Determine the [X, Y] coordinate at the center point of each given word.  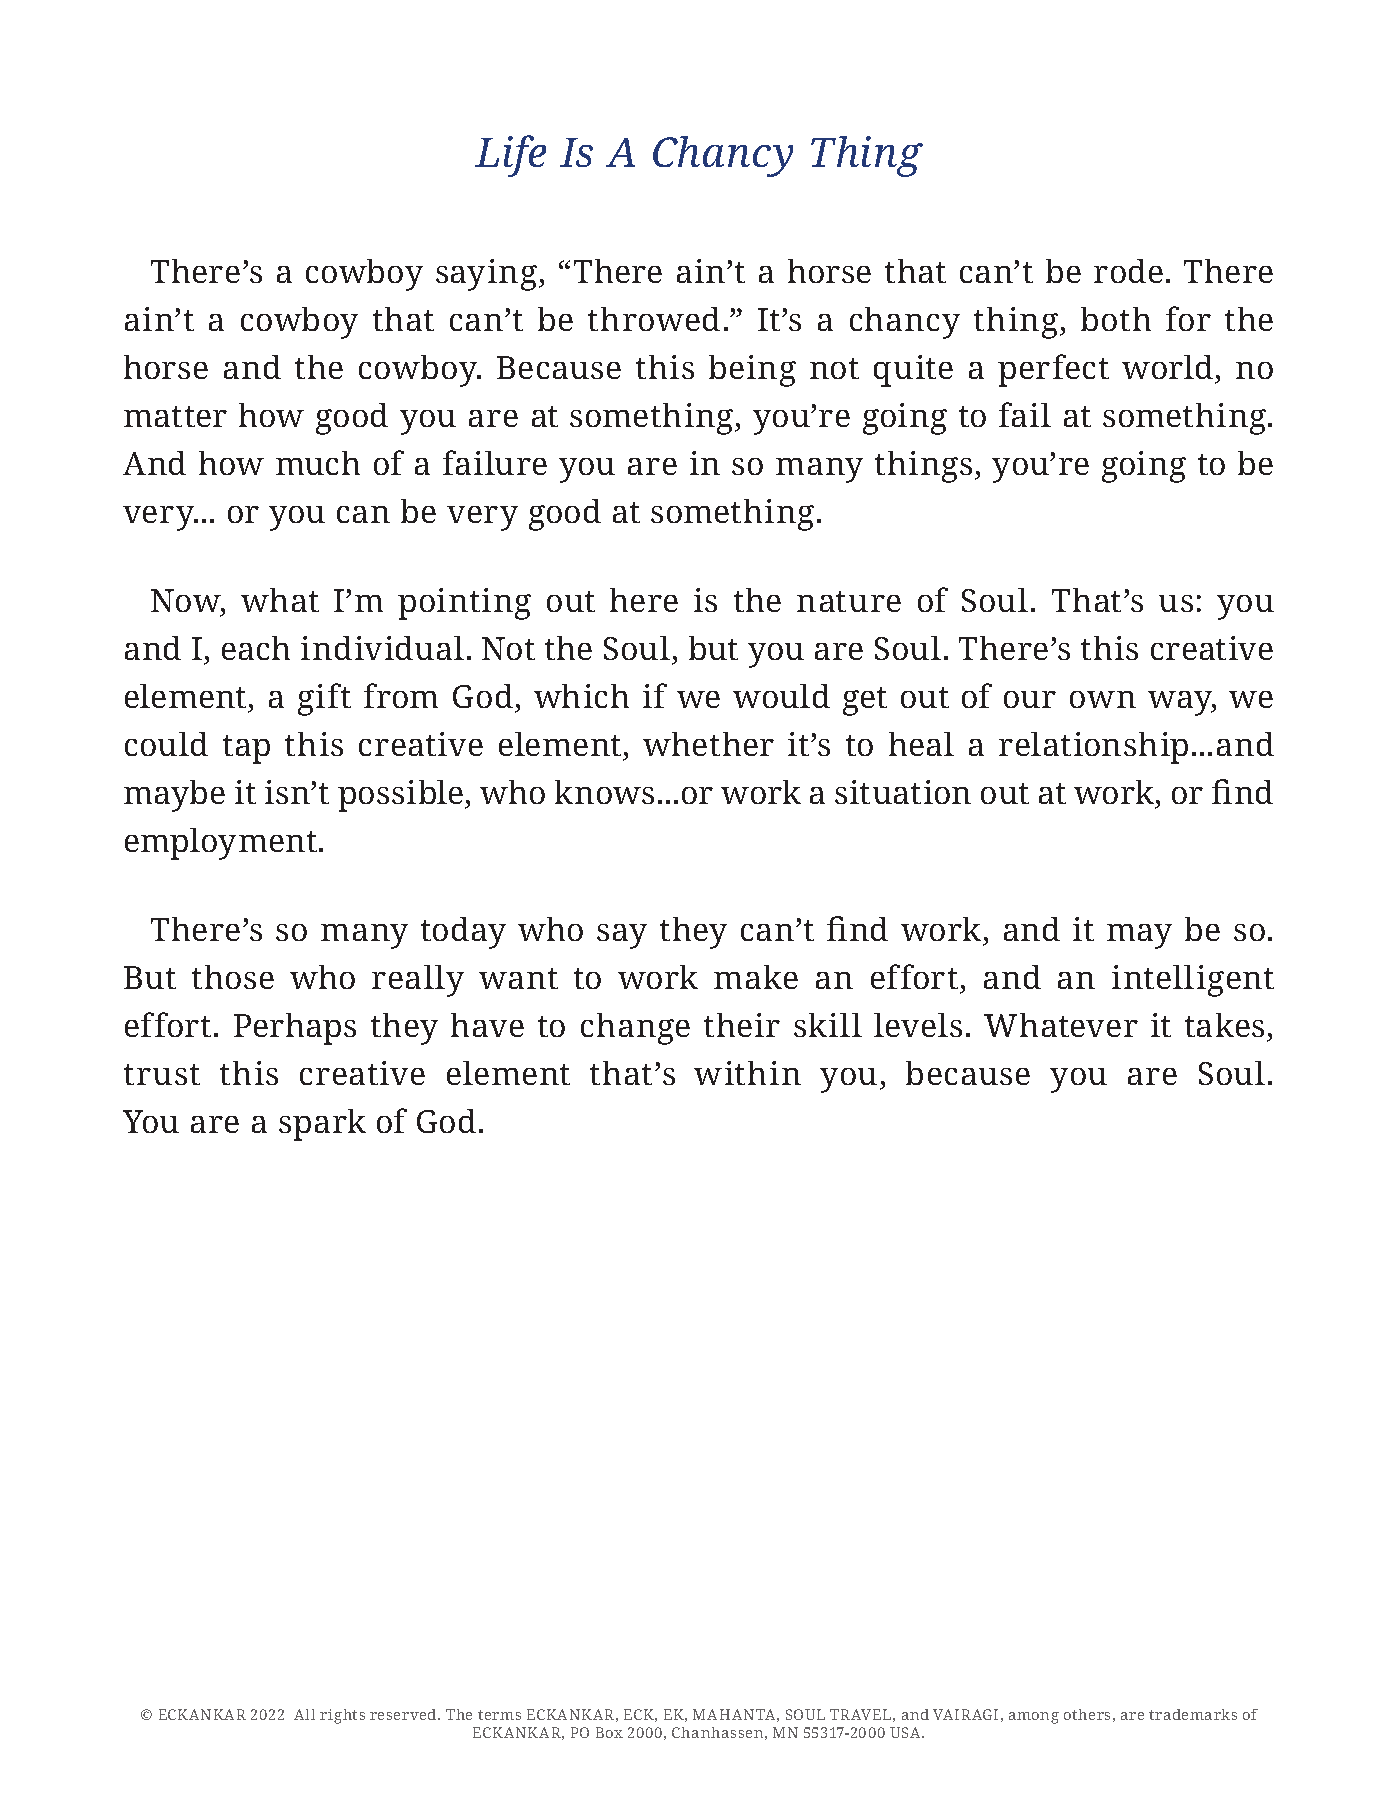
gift [324, 699]
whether [708, 744]
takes [1224, 1025]
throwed [654, 319]
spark [322, 1125]
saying [486, 275]
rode [1128, 271]
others [1087, 1714]
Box [609, 1732]
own [1103, 699]
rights [342, 1716]
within [747, 1073]
